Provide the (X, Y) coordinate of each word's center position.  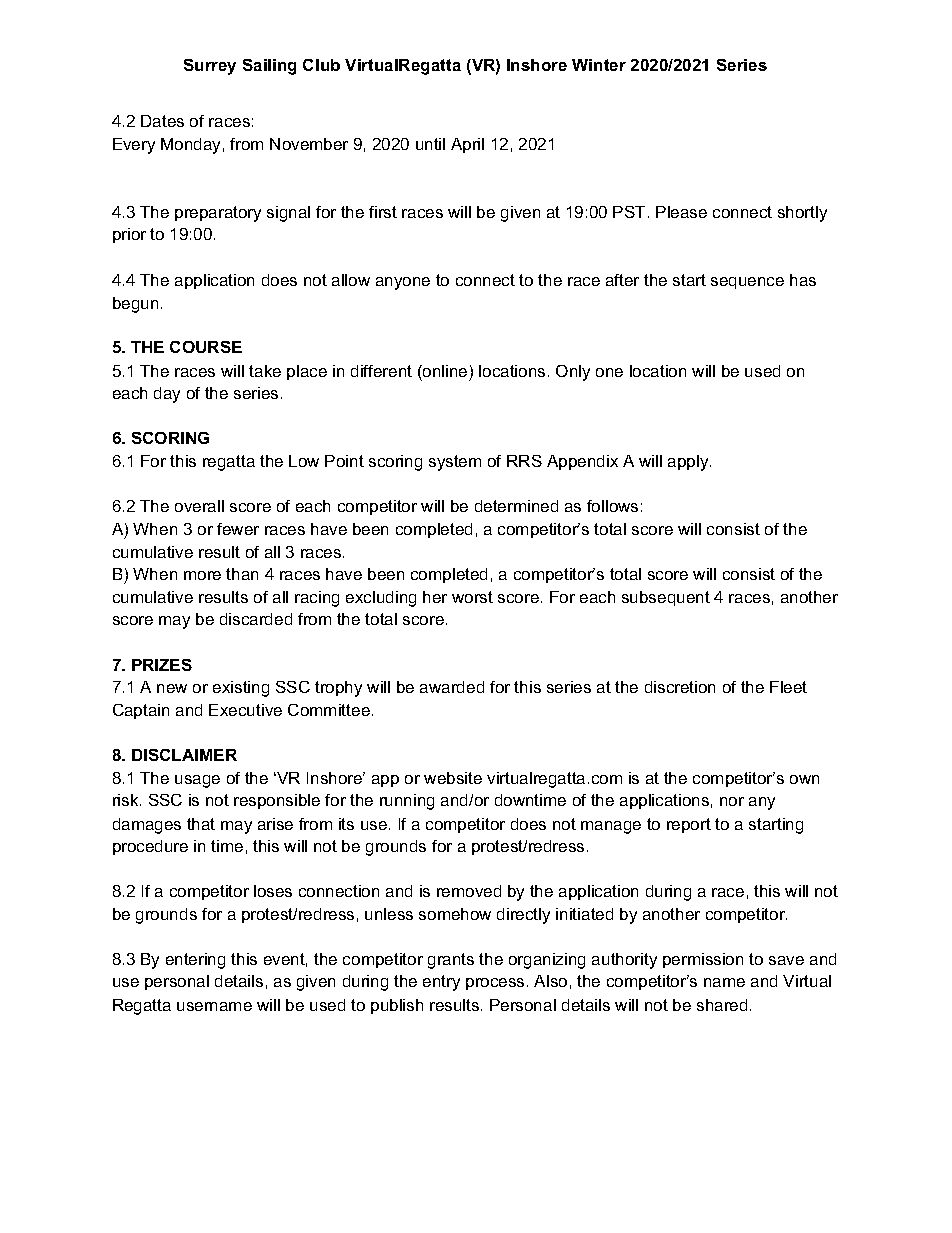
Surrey (210, 67)
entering (195, 961)
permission (703, 960)
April (467, 145)
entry (441, 983)
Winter (599, 65)
